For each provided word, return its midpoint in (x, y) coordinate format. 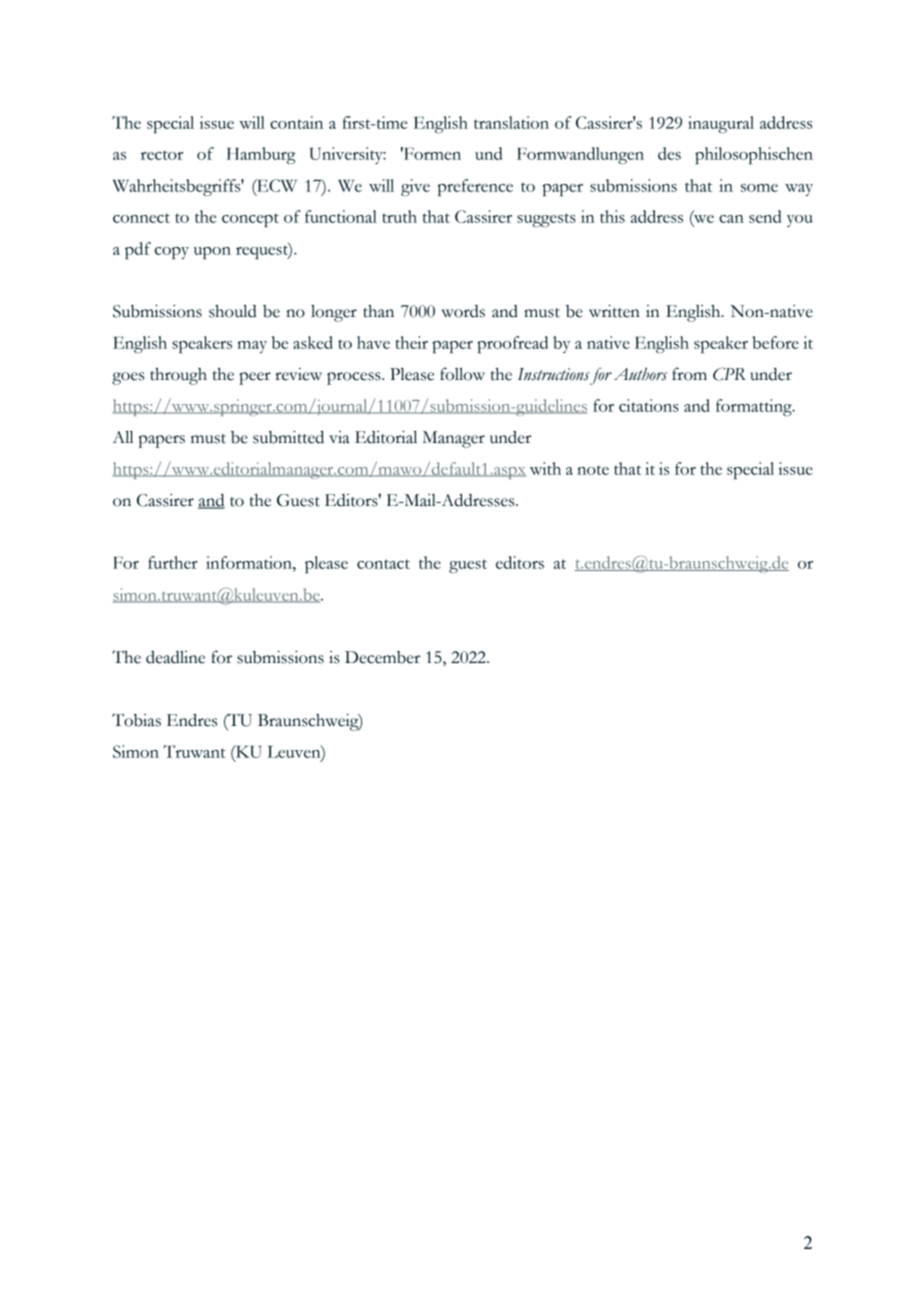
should (233, 311)
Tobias (136, 720)
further (173, 562)
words (463, 311)
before (775, 342)
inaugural (721, 124)
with (545, 468)
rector (162, 155)
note (593, 470)
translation (511, 122)
